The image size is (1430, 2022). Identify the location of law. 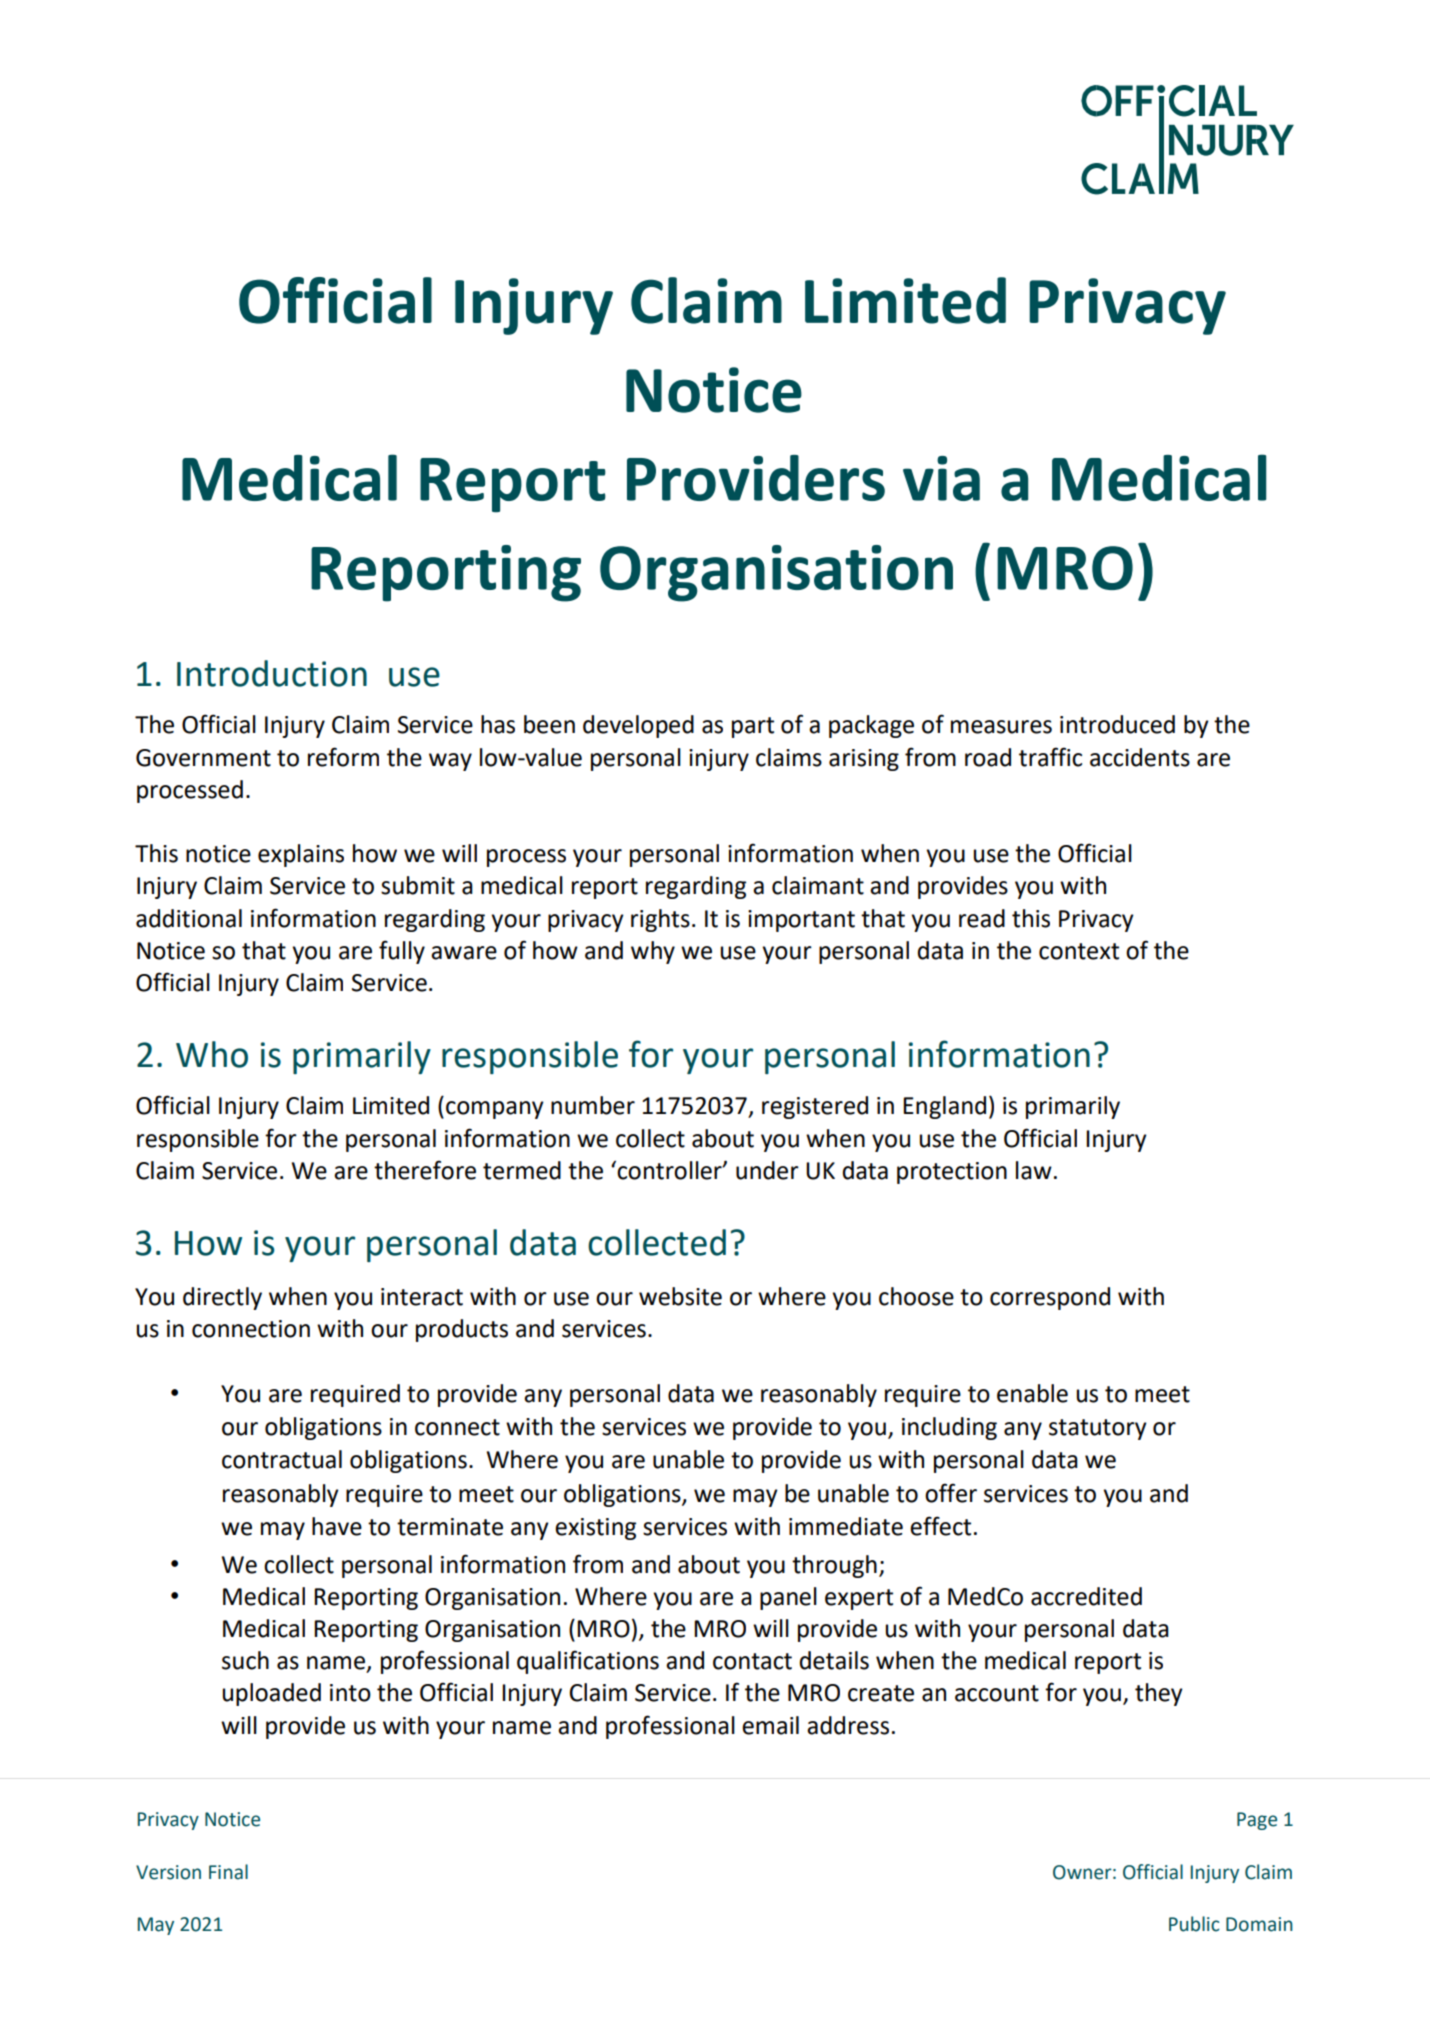
(1034, 1170).
